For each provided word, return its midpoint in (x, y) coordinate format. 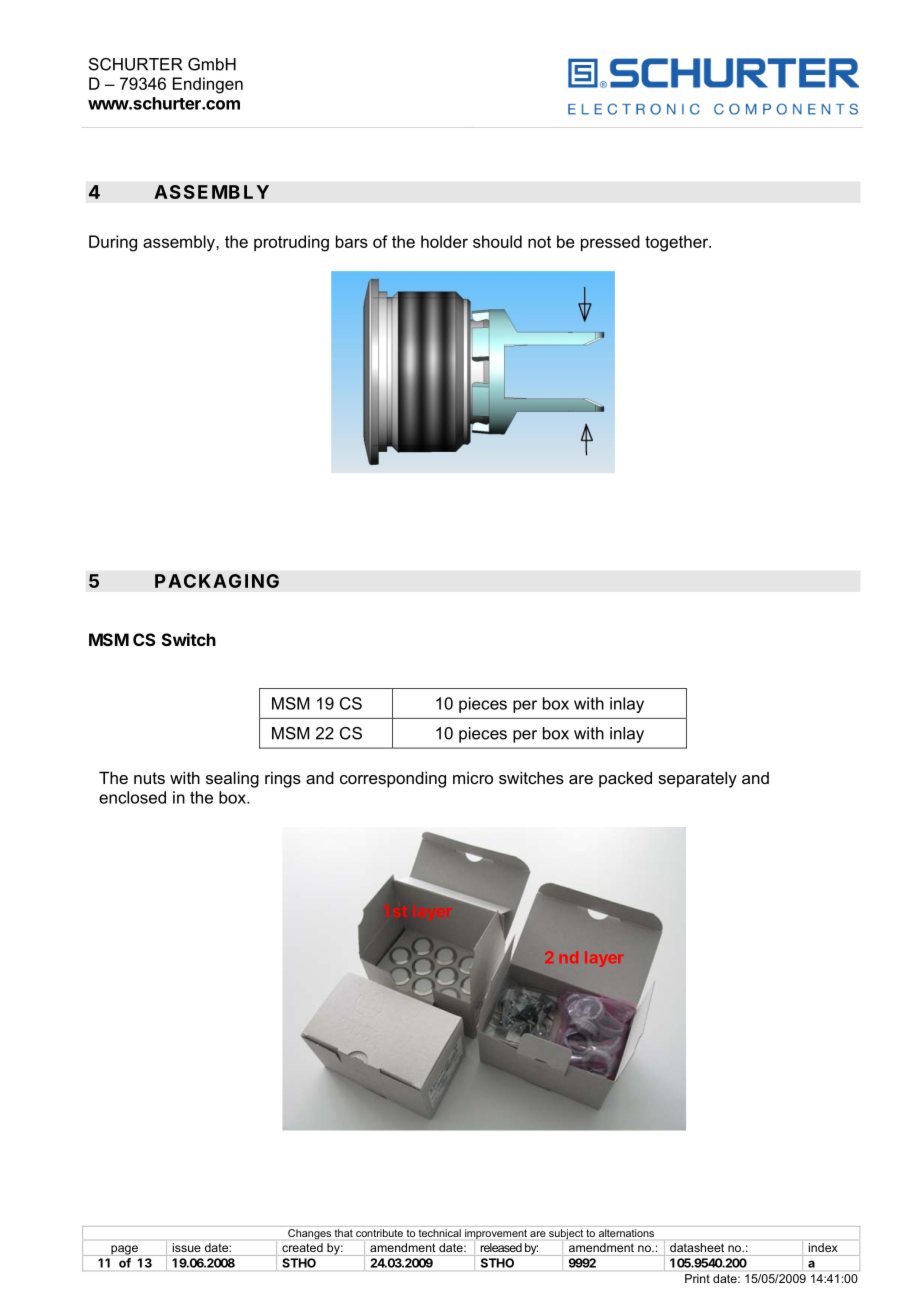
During (113, 243)
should (497, 241)
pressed (610, 243)
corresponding (393, 779)
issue (187, 1247)
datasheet (697, 1247)
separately (697, 779)
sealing (232, 779)
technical (440, 1233)
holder (444, 241)
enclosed (132, 797)
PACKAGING (217, 581)
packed (625, 779)
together (678, 243)
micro (473, 777)
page (124, 1250)
